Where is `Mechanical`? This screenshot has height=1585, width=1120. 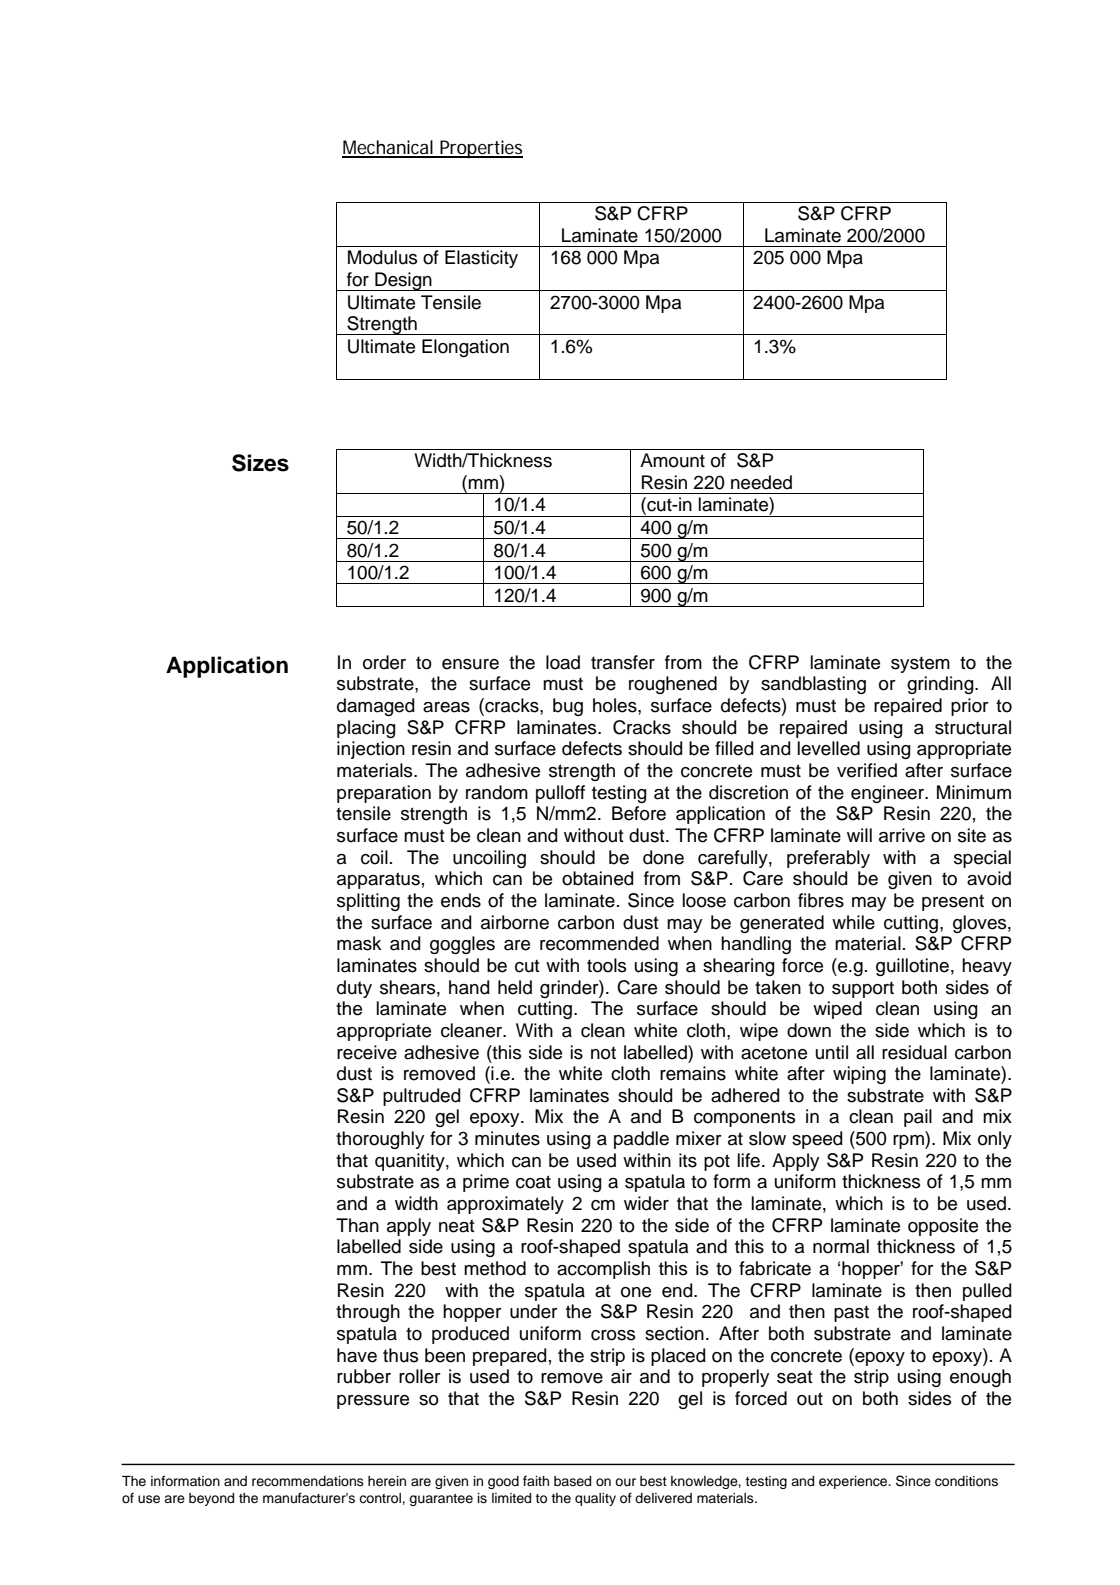
Mechanical is located at coordinates (388, 148).
